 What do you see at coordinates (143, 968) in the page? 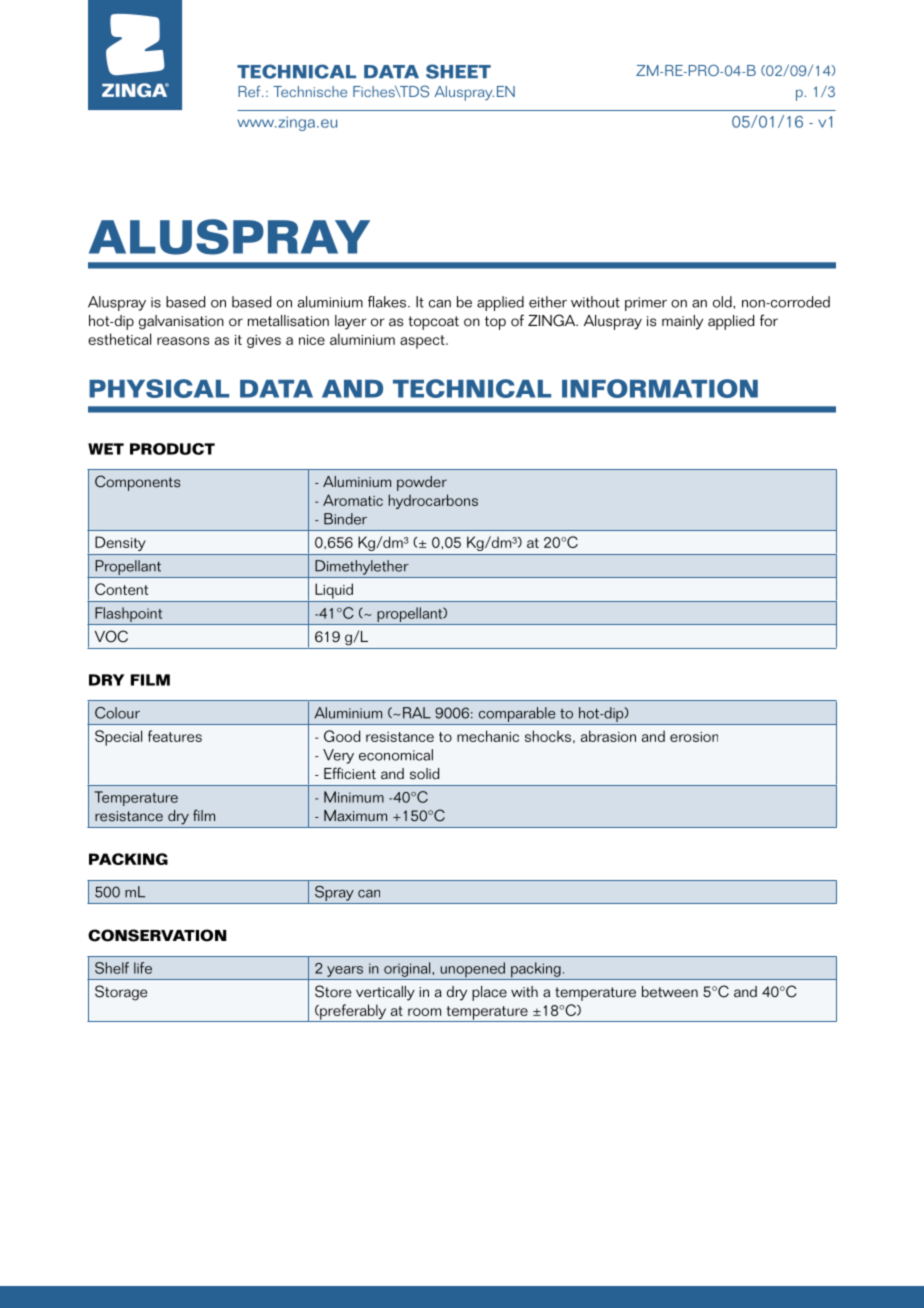
I see `life` at bounding box center [143, 968].
